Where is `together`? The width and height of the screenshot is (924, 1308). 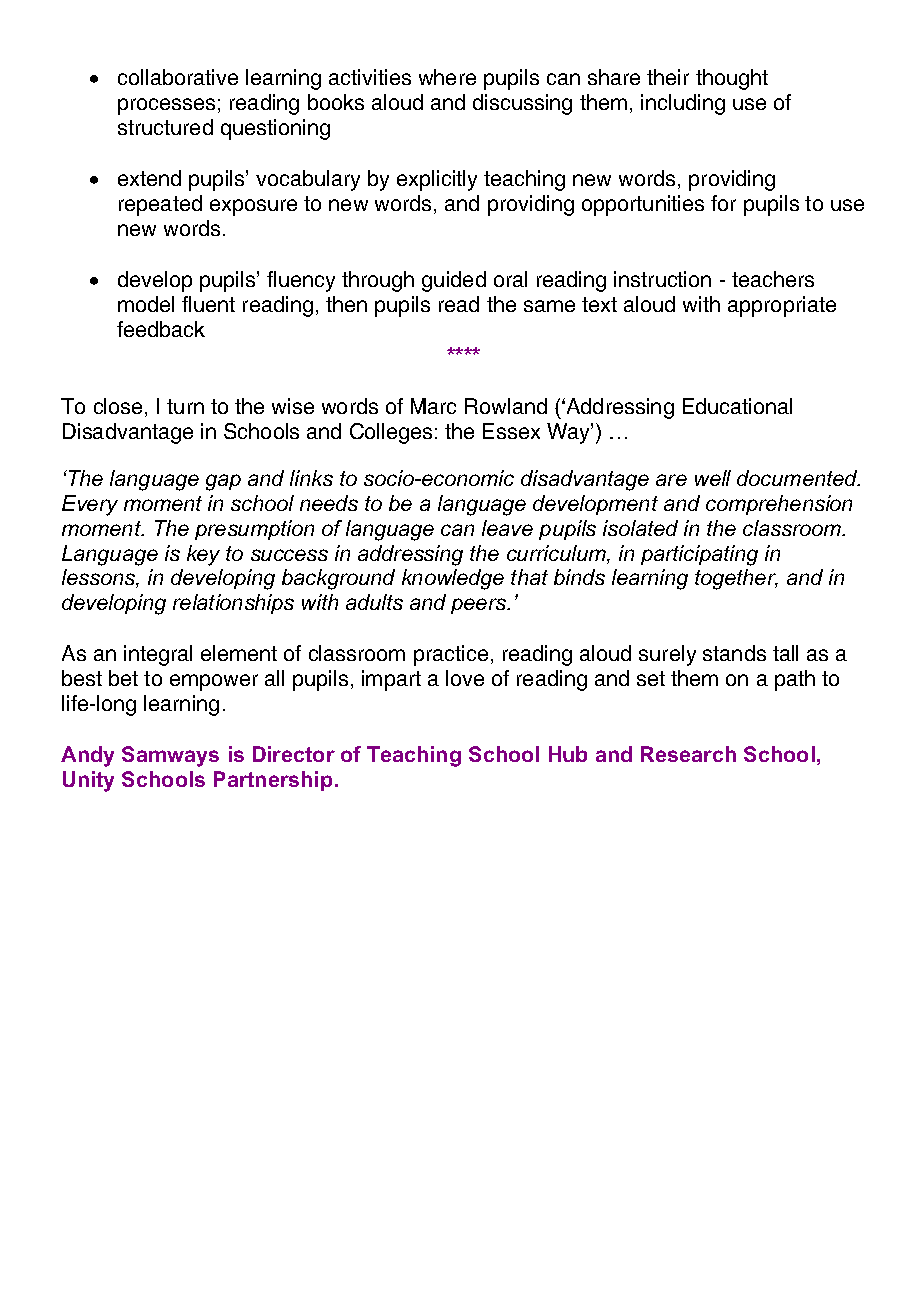 together is located at coordinates (736, 579).
